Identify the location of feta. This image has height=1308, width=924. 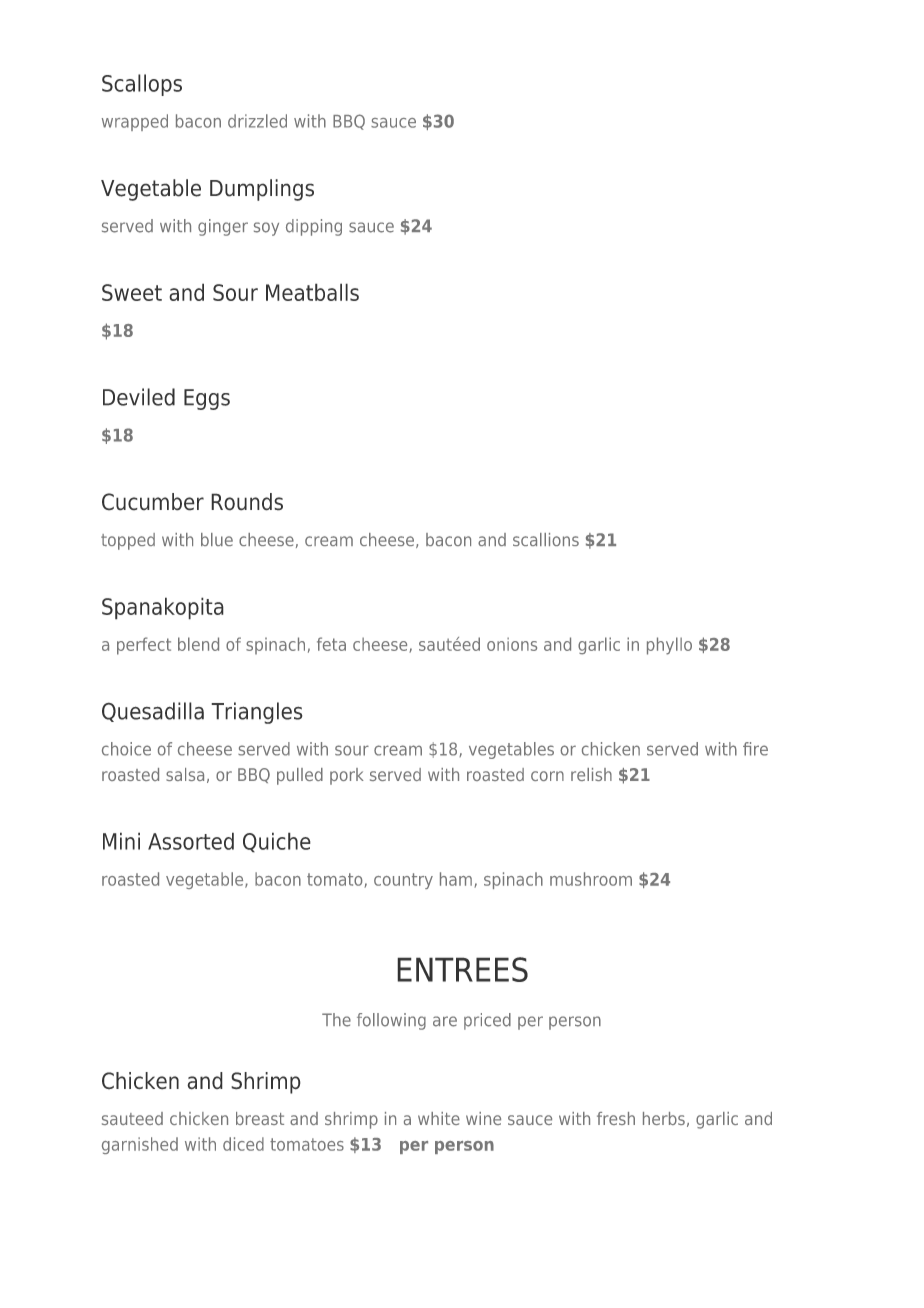
(331, 644).
